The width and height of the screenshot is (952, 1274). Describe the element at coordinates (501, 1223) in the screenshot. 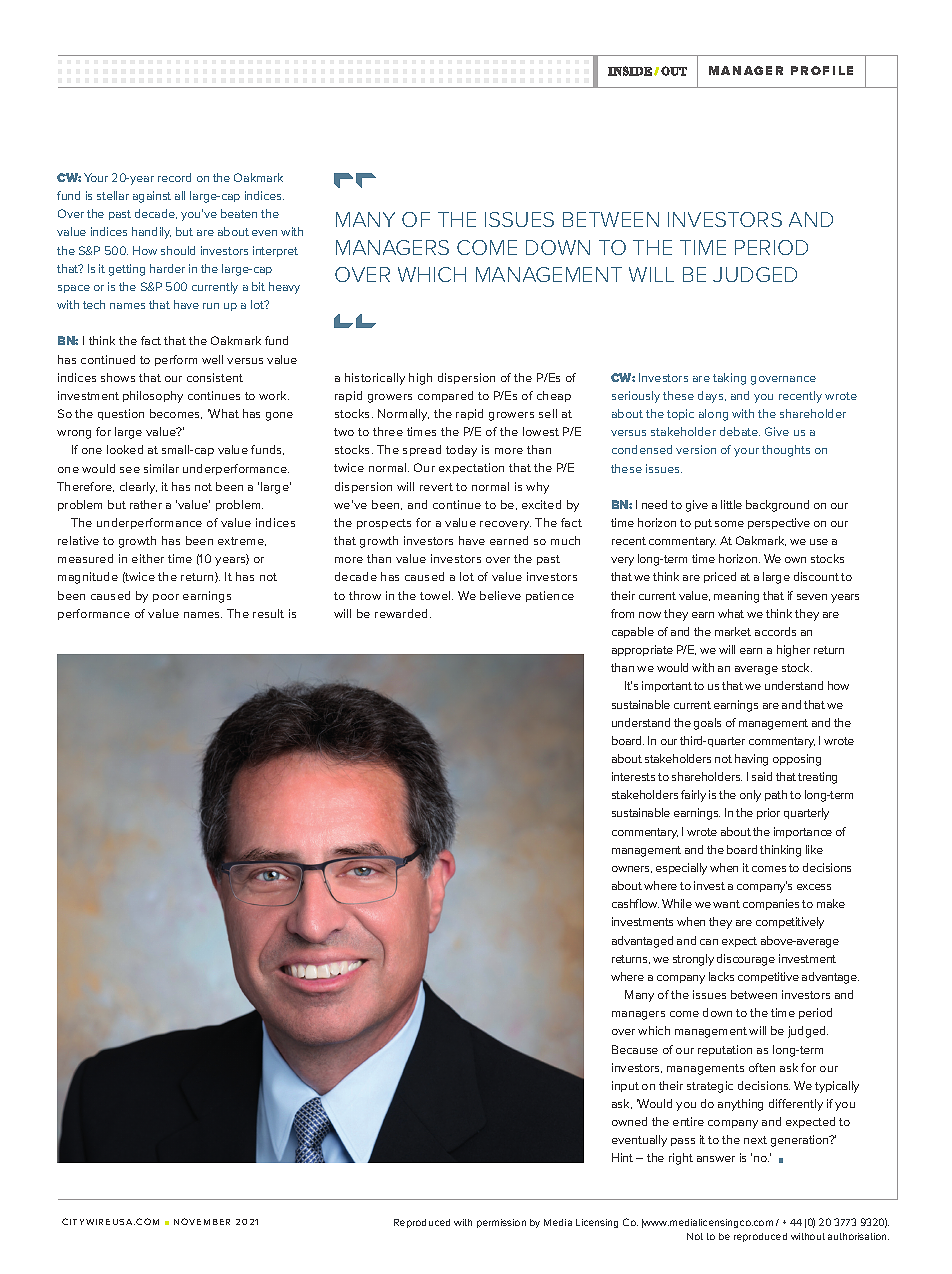

I see `permission` at that location.
